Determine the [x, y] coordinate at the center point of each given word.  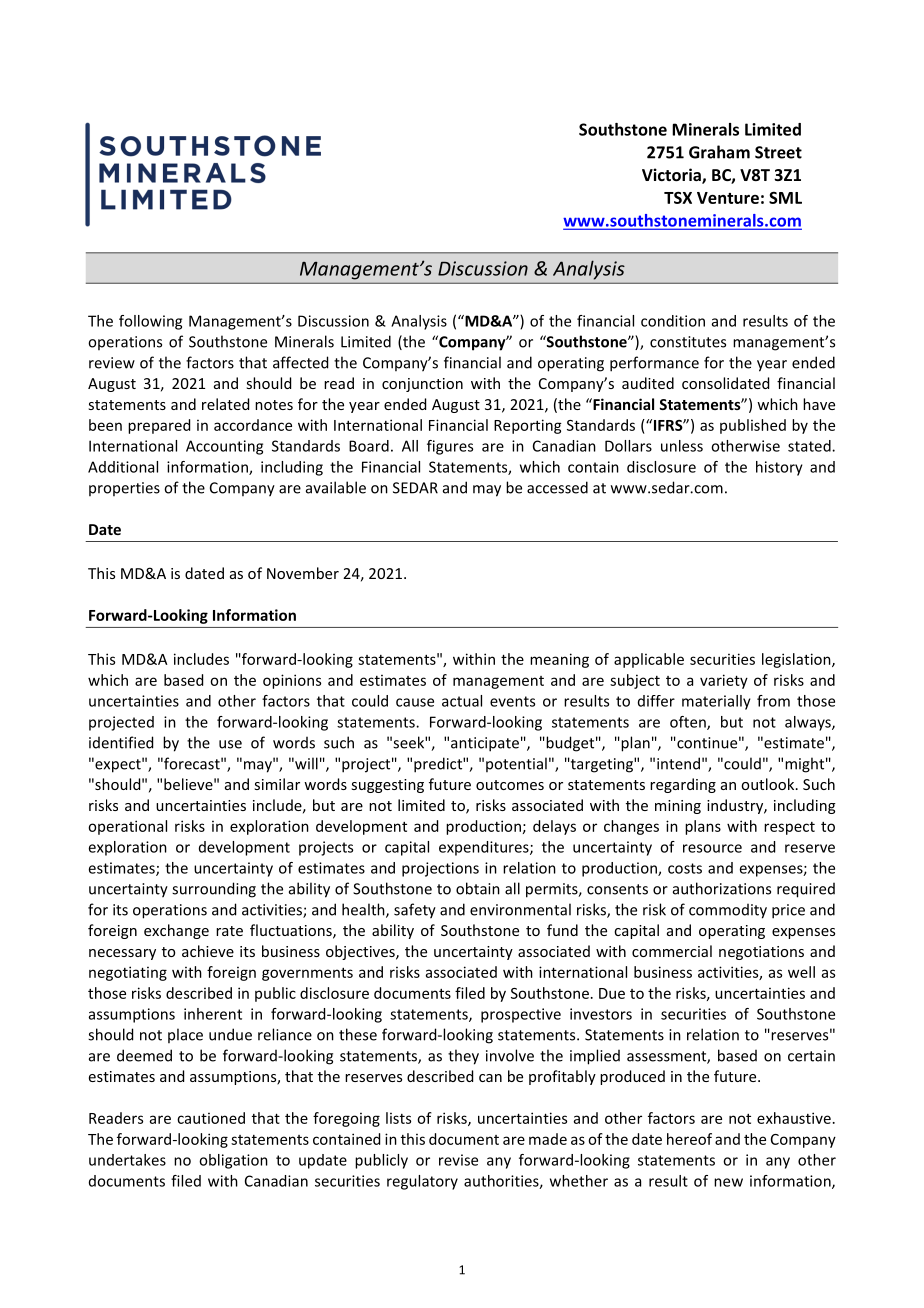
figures [450, 447]
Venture [728, 198]
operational [127, 827]
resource [712, 848]
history [779, 468]
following [150, 322]
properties [124, 489]
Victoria [672, 176]
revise [458, 1160]
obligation [233, 1161]
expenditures [485, 848]
